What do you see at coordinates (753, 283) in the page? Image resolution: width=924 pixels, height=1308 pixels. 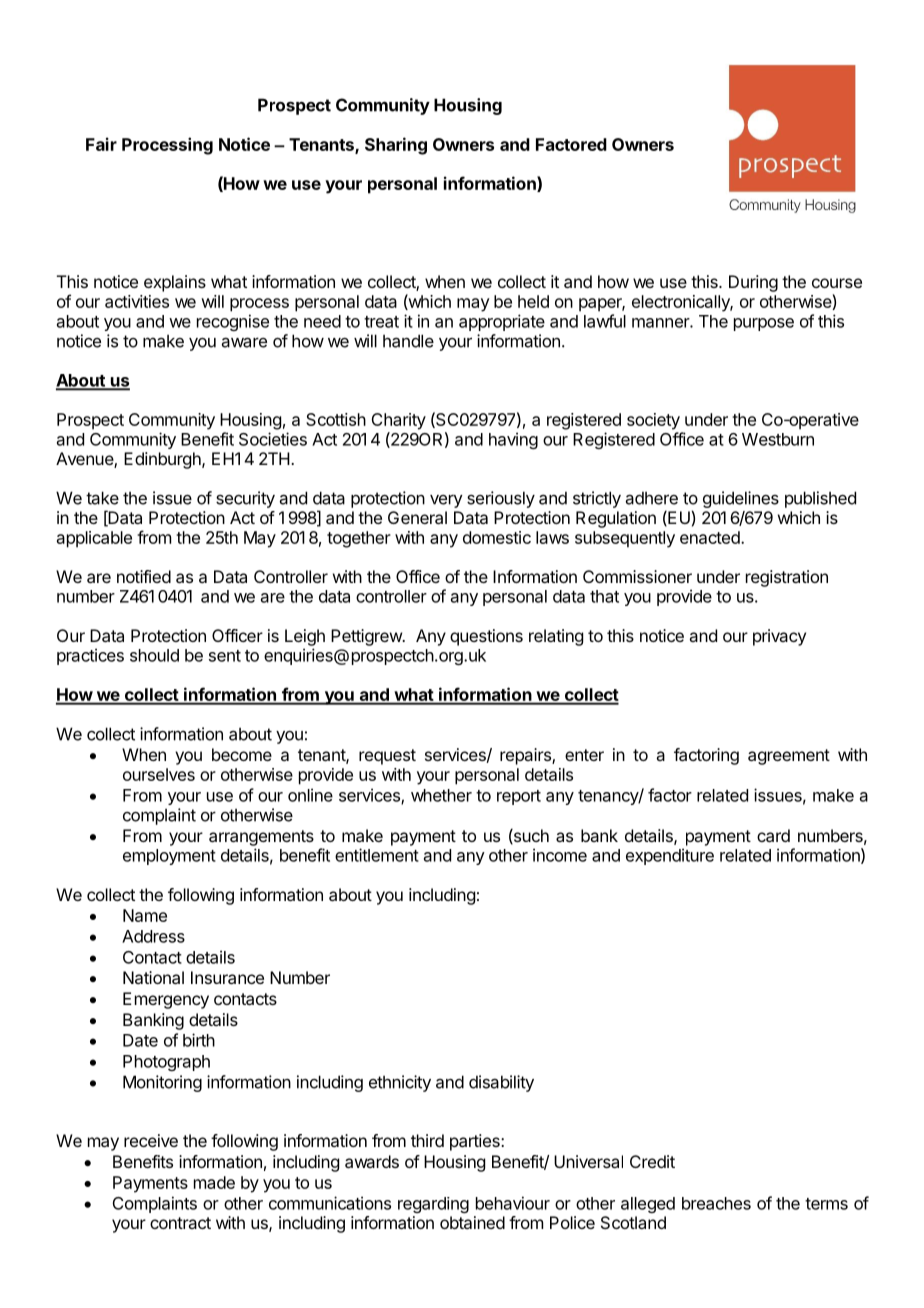 I see `During` at bounding box center [753, 283].
